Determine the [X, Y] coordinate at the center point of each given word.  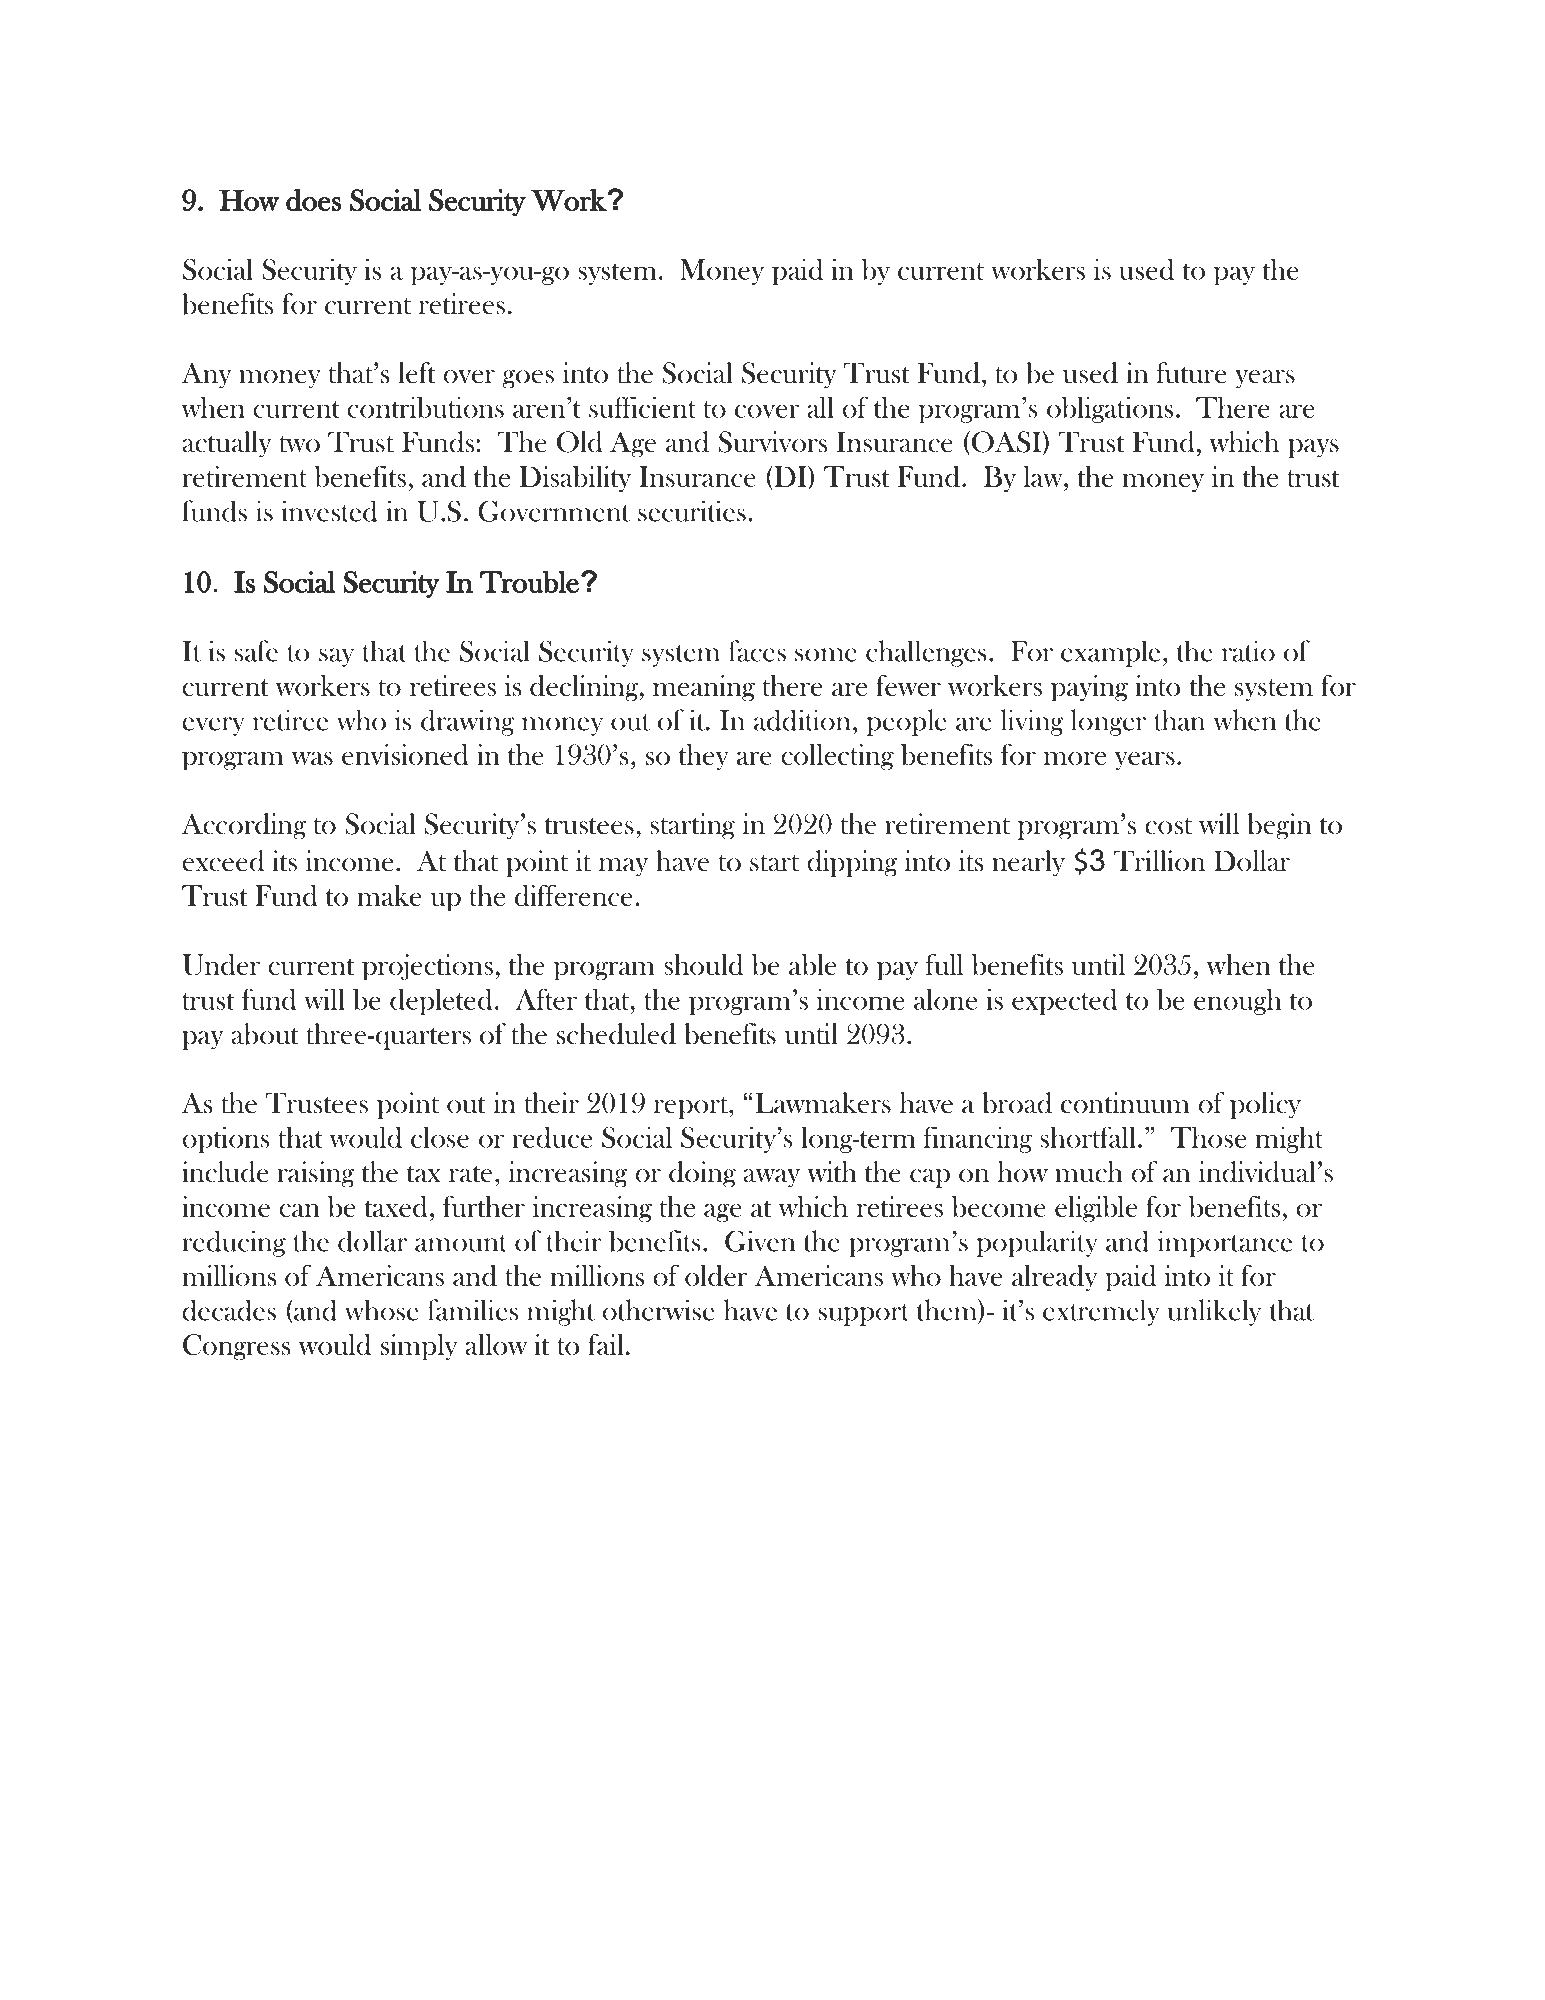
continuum [1125, 1103]
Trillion [1159, 861]
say [336, 657]
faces [757, 651]
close [440, 1137]
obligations [1110, 410]
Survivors [772, 442]
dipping [852, 863]
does [313, 200]
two [299, 444]
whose [382, 1310]
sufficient [642, 407]
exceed [223, 861]
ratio [1248, 651]
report [692, 1107]
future [1191, 373]
